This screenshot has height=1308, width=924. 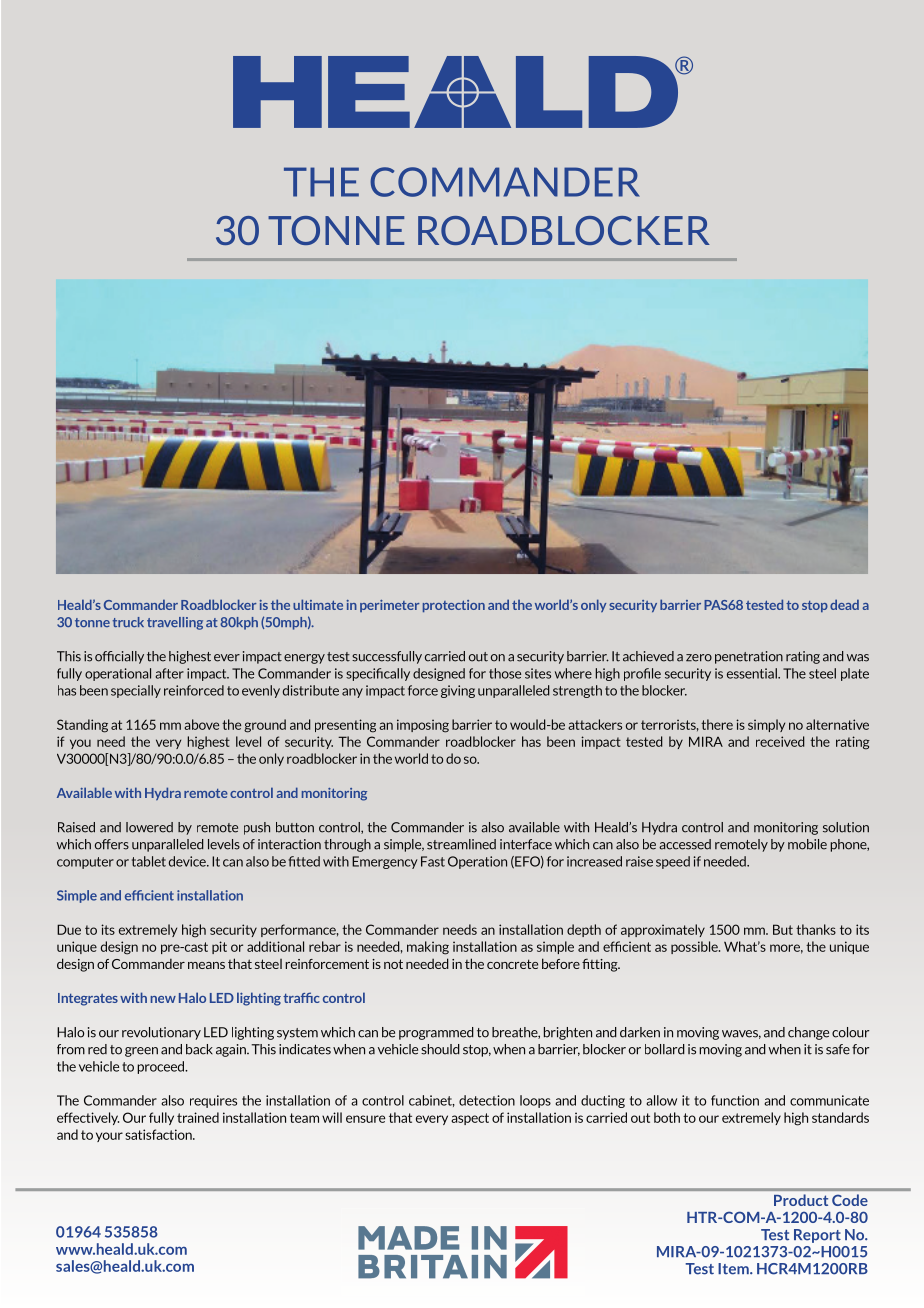 I want to click on penetration, so click(x=749, y=657).
